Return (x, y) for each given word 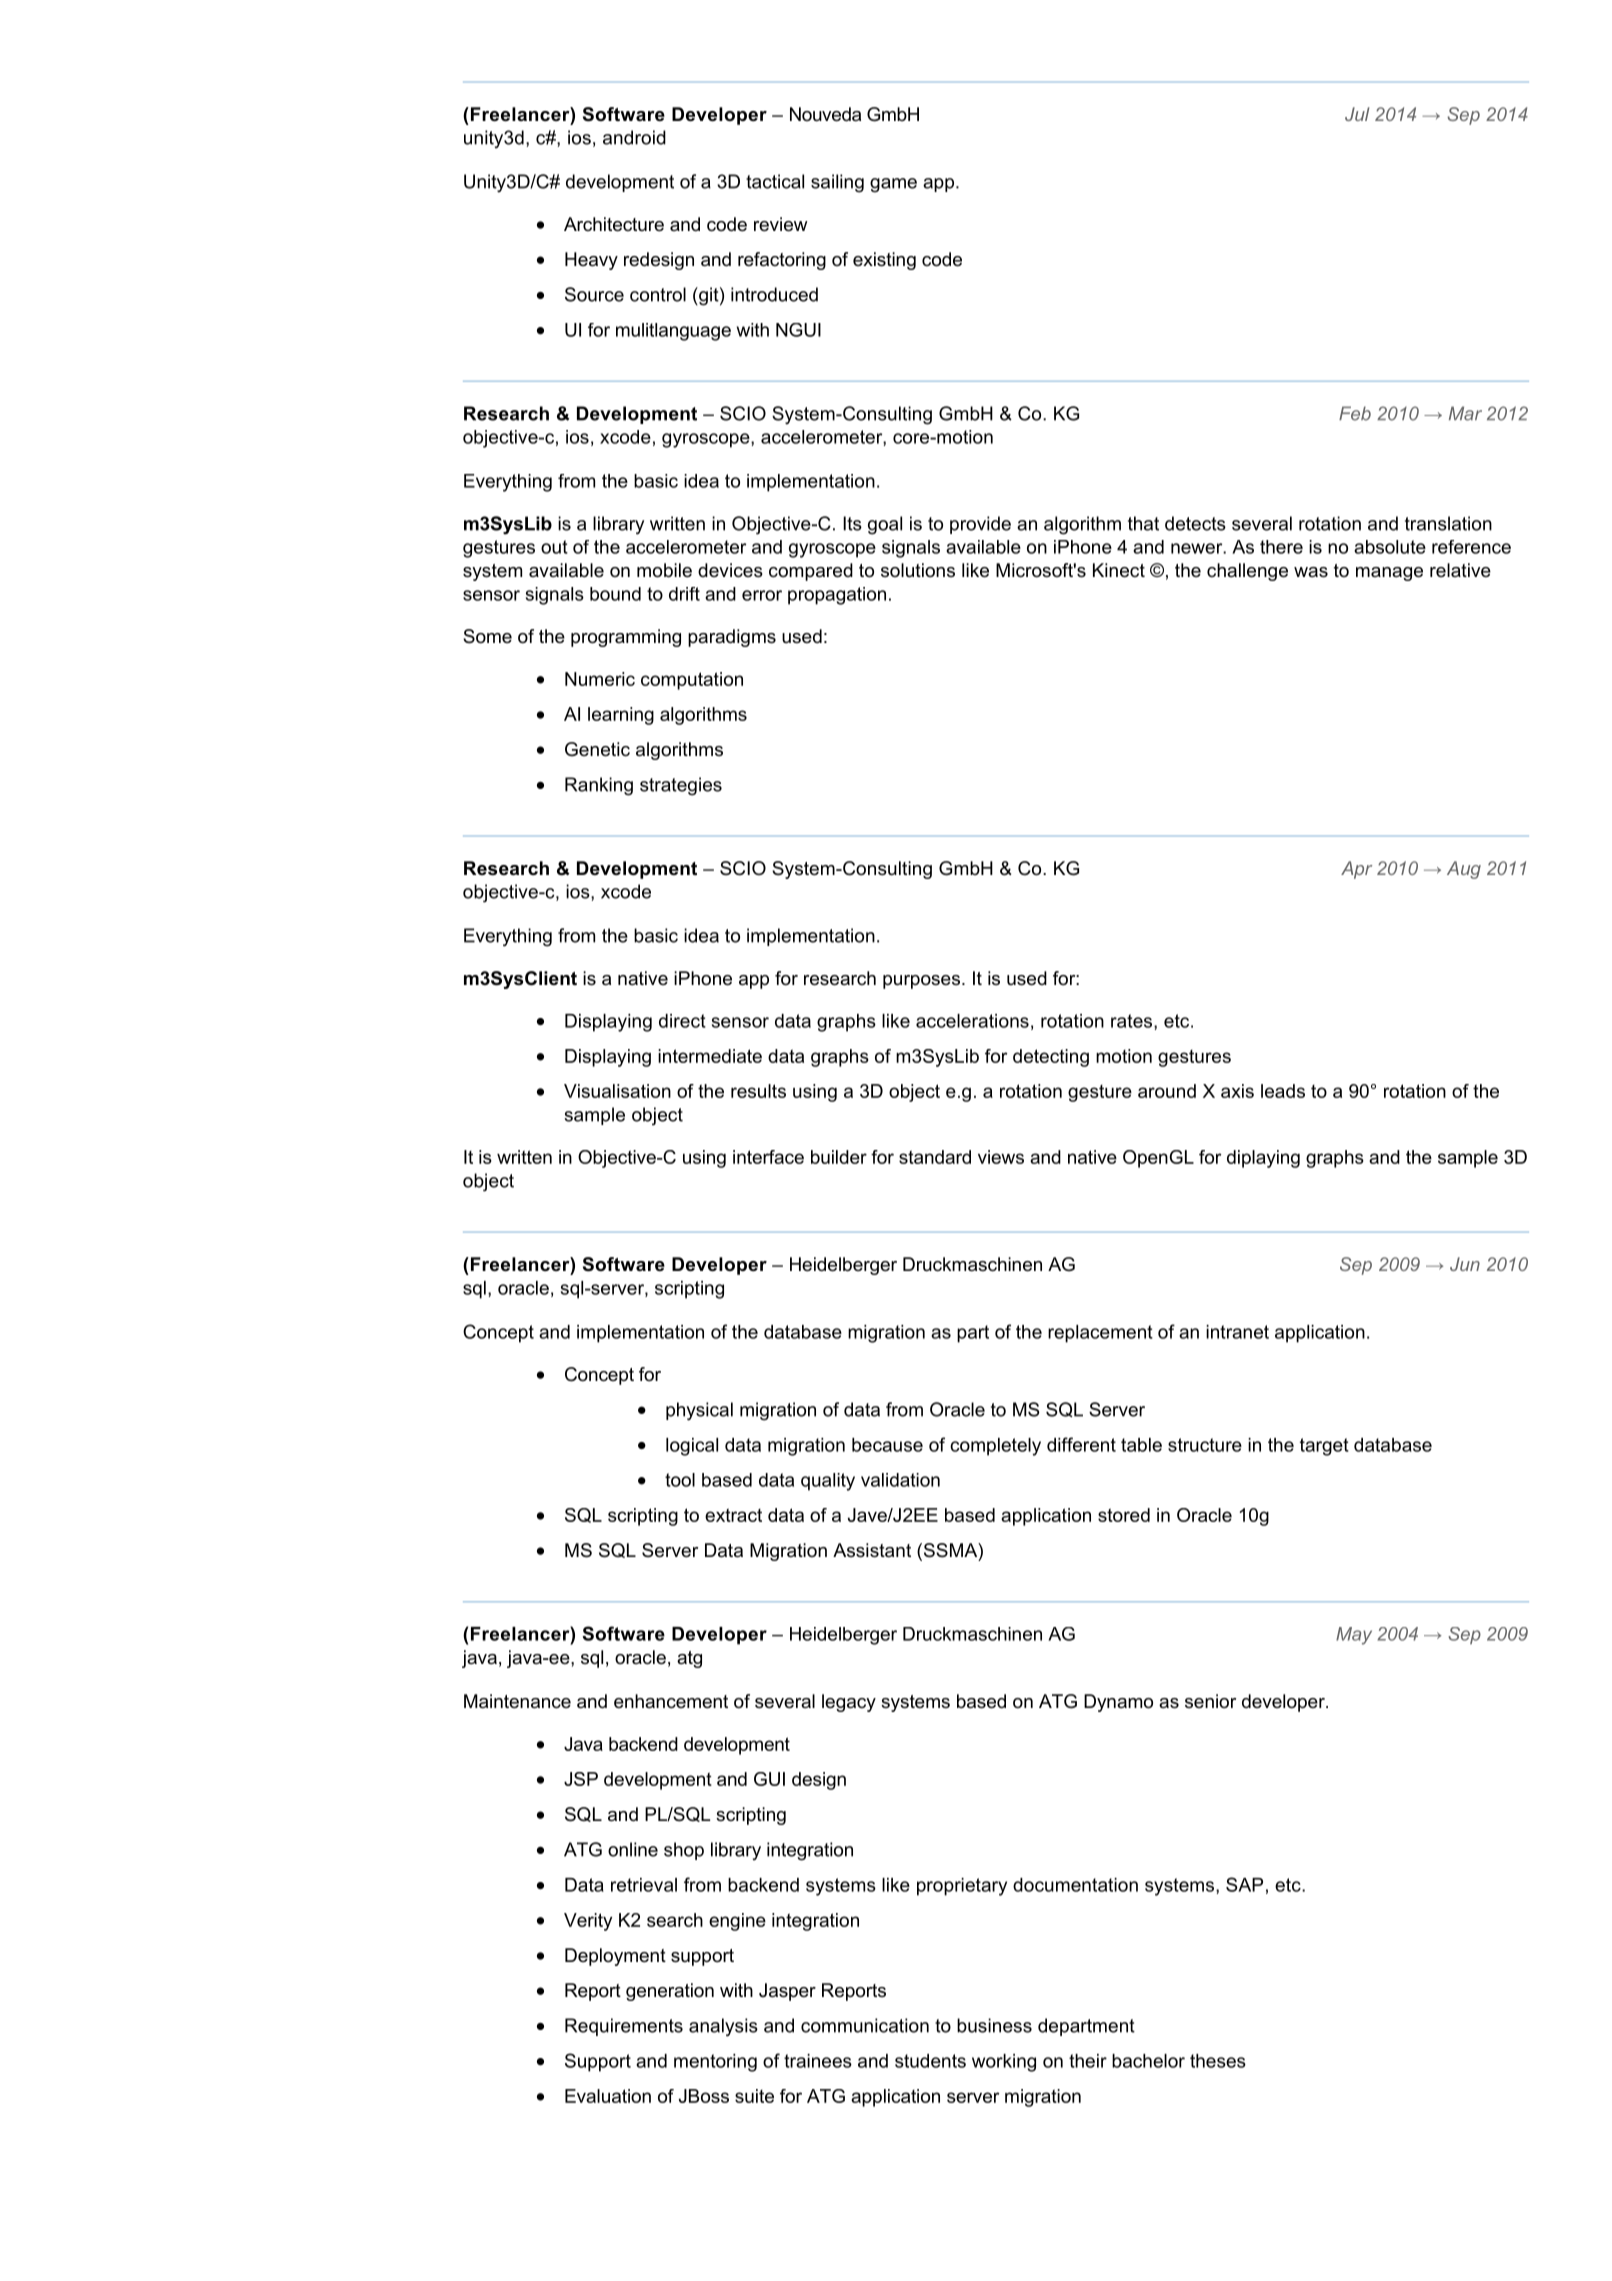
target (1324, 1447)
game (893, 185)
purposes (921, 982)
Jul (1357, 114)
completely (995, 1447)
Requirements (624, 2027)
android (634, 137)
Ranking (599, 786)
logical (692, 1447)
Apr (1356, 870)
